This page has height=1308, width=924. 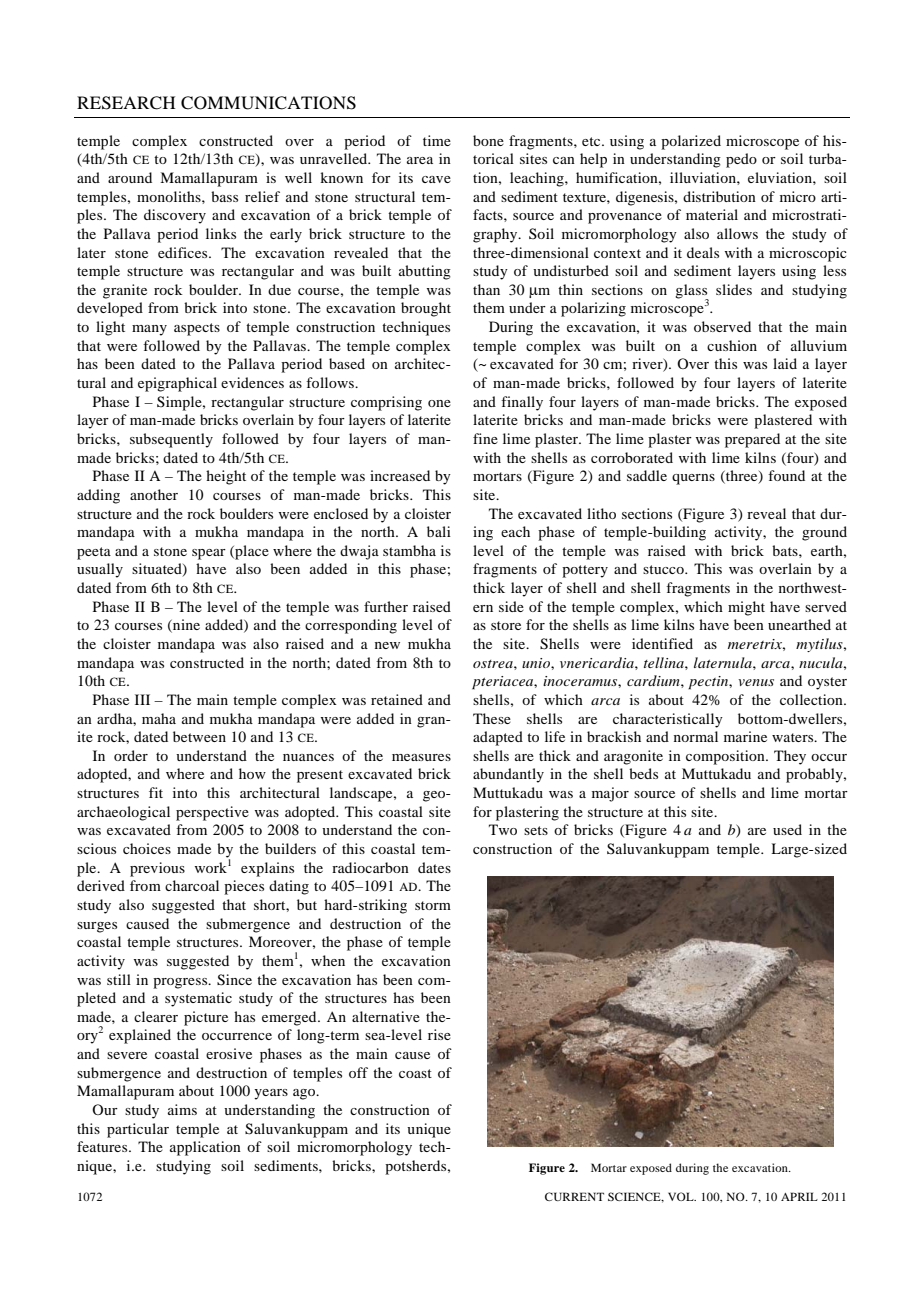 What do you see at coordinates (182, 1109) in the page?
I see `aims` at bounding box center [182, 1109].
